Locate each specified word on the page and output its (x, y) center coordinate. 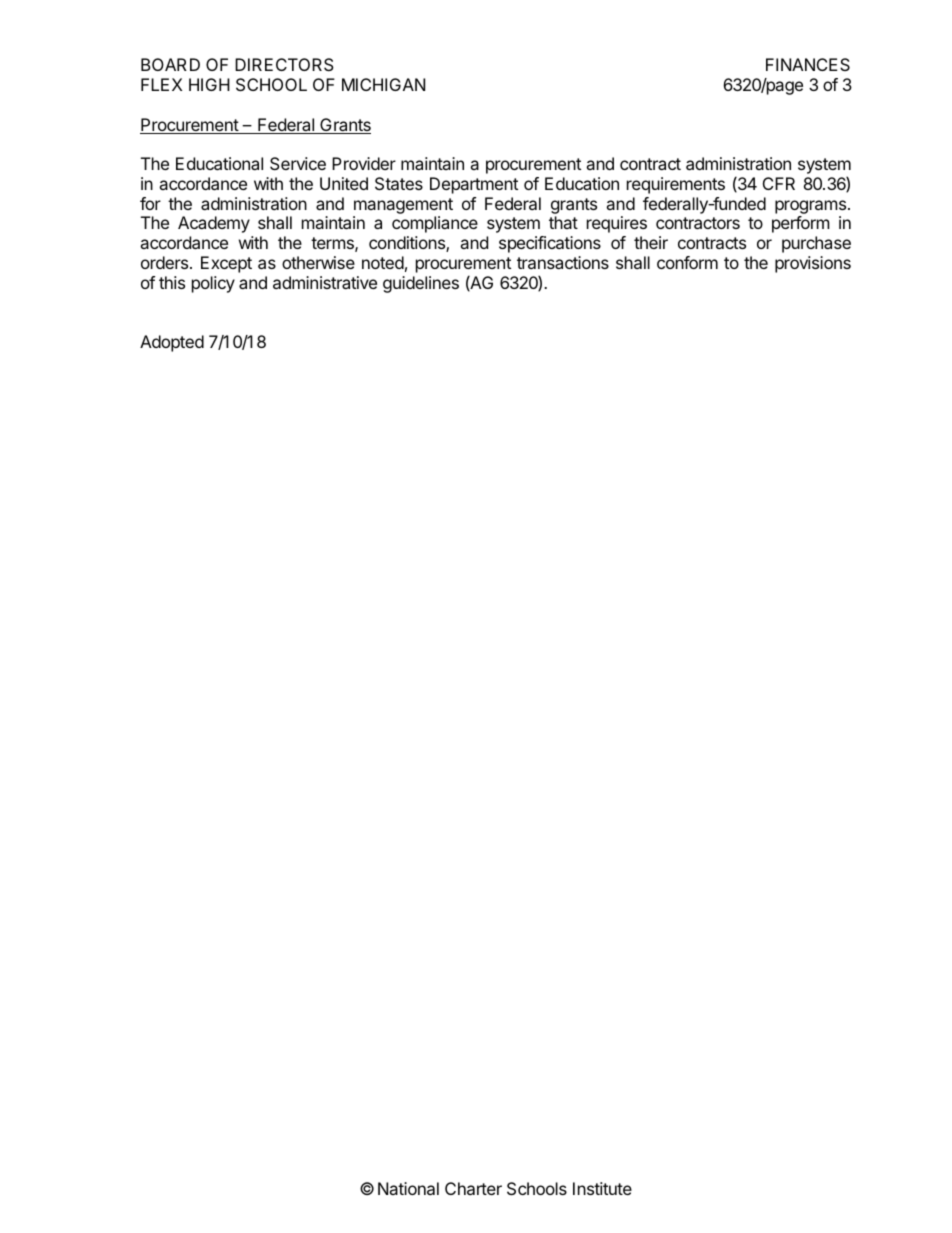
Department (474, 185)
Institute (602, 1188)
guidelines (421, 284)
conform (687, 262)
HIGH (209, 84)
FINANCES (808, 64)
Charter (473, 1188)
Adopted (172, 343)
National (408, 1188)
